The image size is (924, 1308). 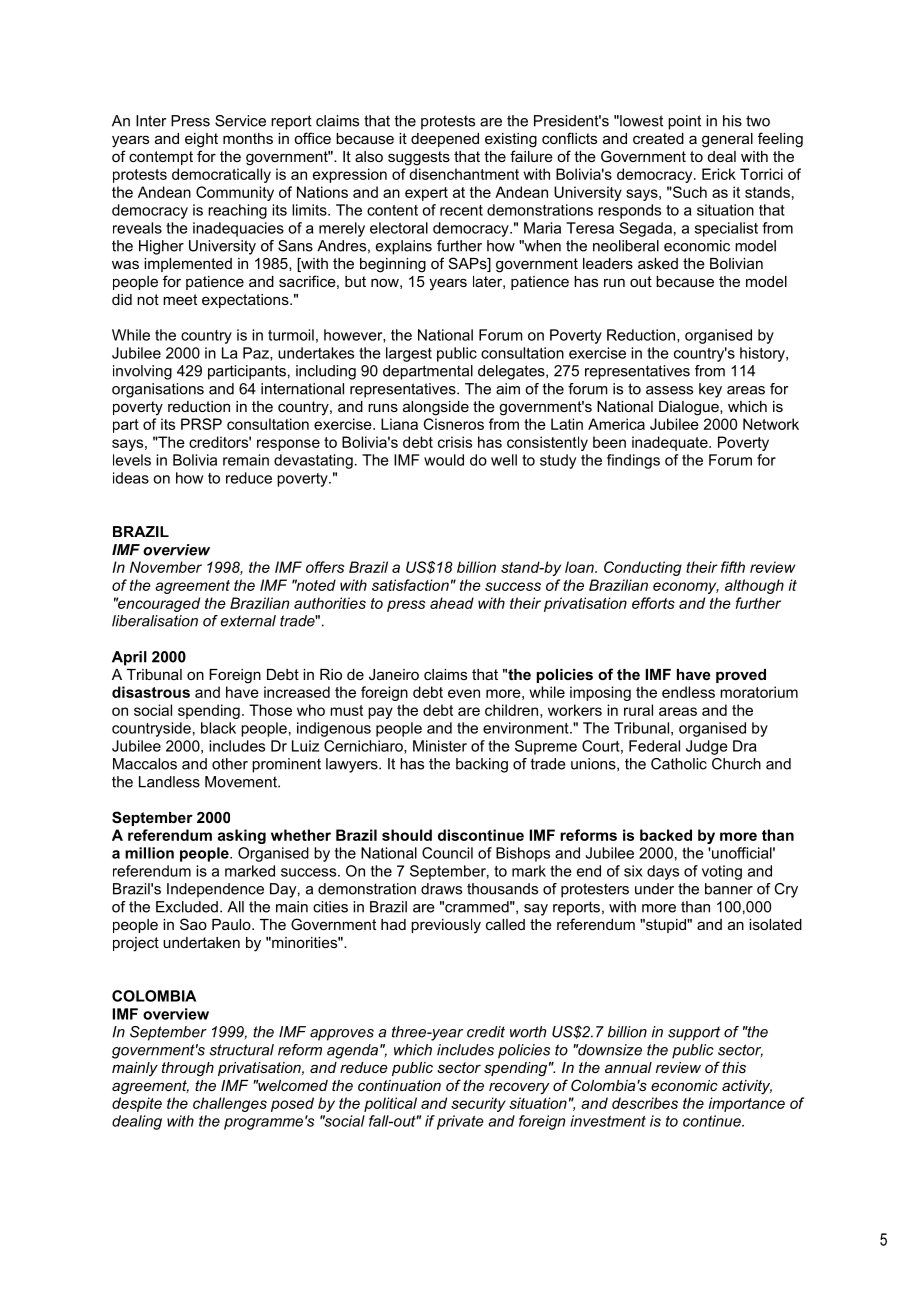 I want to click on economy, so click(x=686, y=588).
